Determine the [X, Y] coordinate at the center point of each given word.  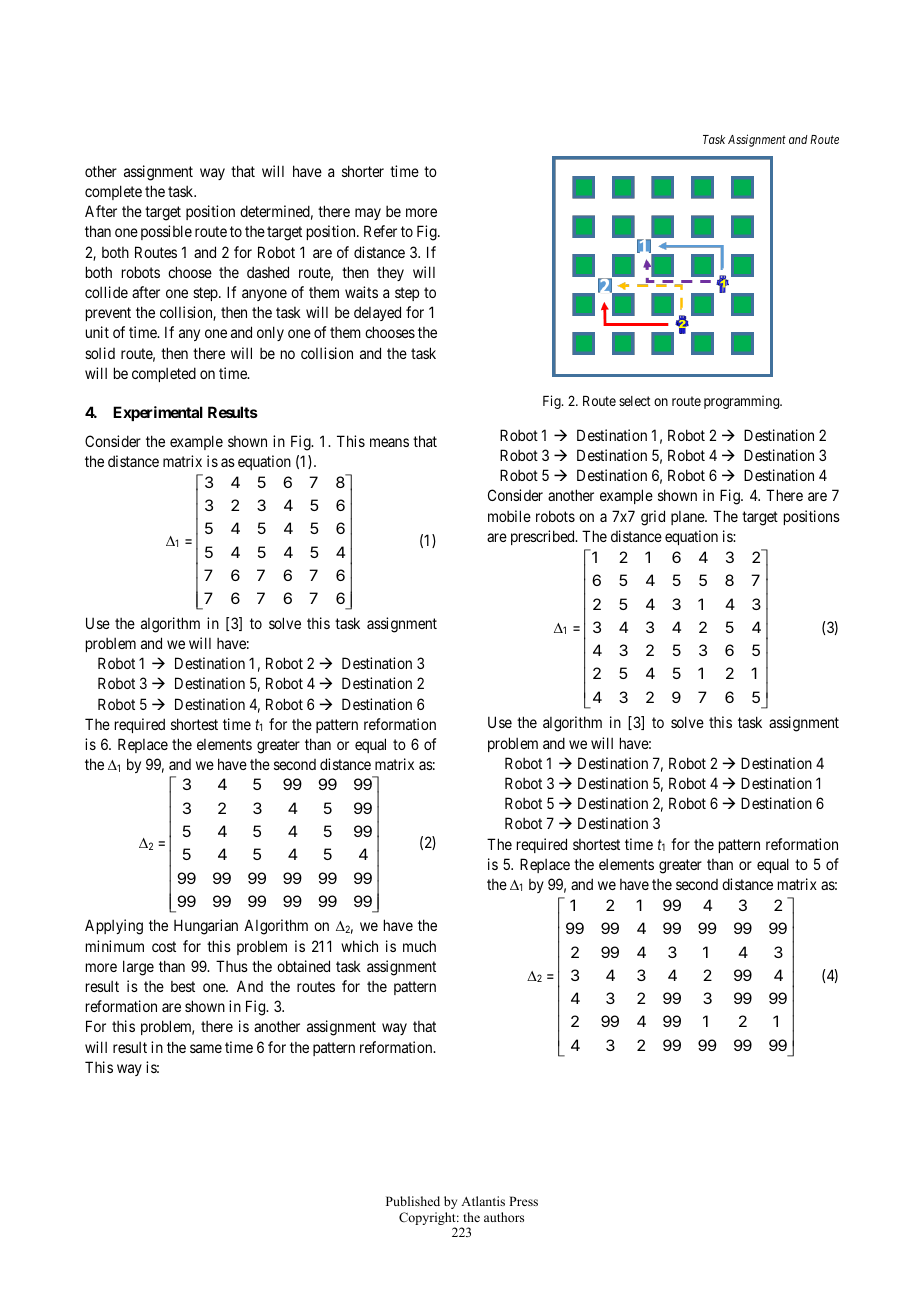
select [635, 401]
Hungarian [206, 927]
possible [166, 232]
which [359, 946]
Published [413, 1201]
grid [653, 518]
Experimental [158, 413]
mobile [509, 516]
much [419, 946]
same [206, 1048]
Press [523, 1201]
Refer [380, 231]
